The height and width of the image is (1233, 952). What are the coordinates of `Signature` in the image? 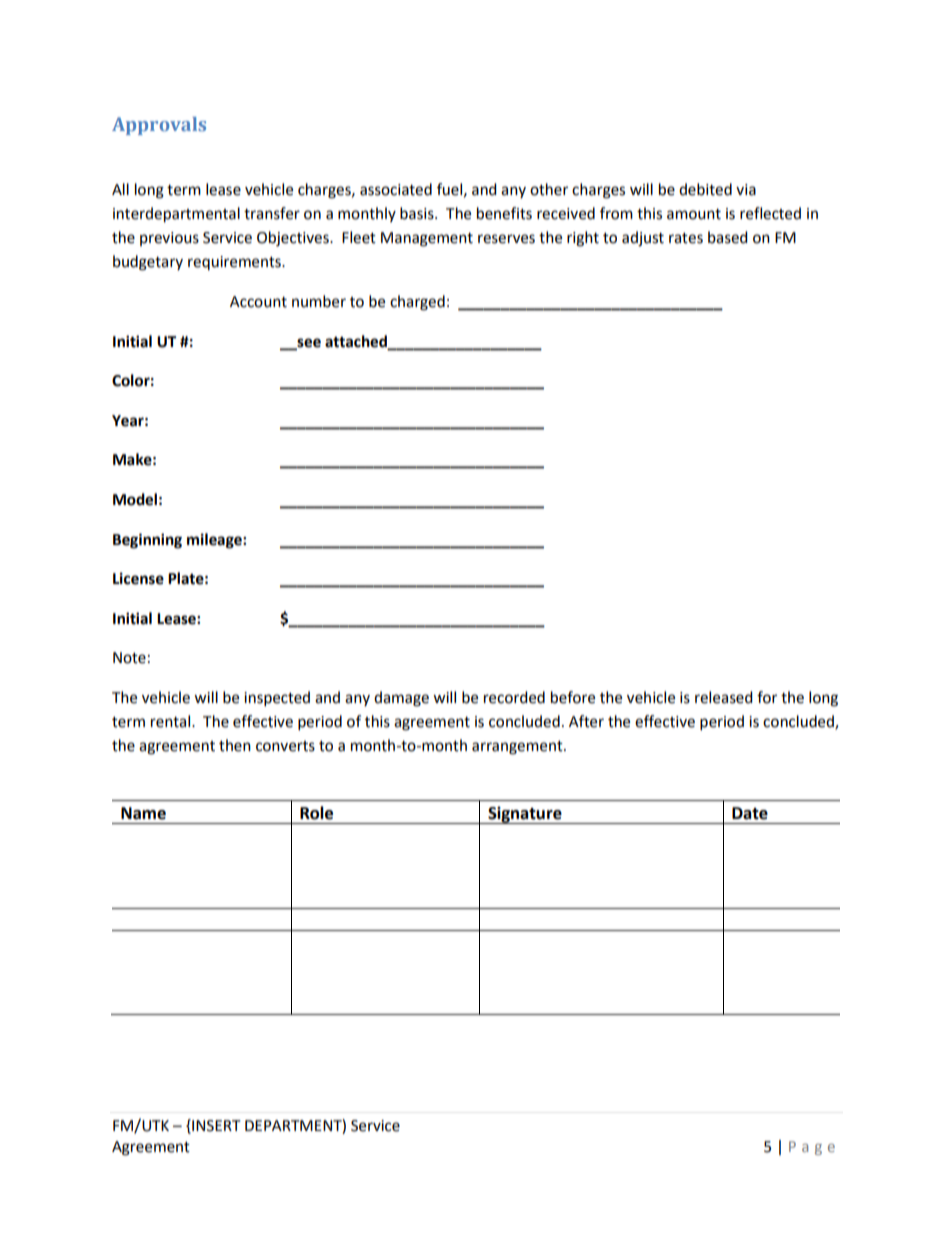 It's located at (525, 815).
